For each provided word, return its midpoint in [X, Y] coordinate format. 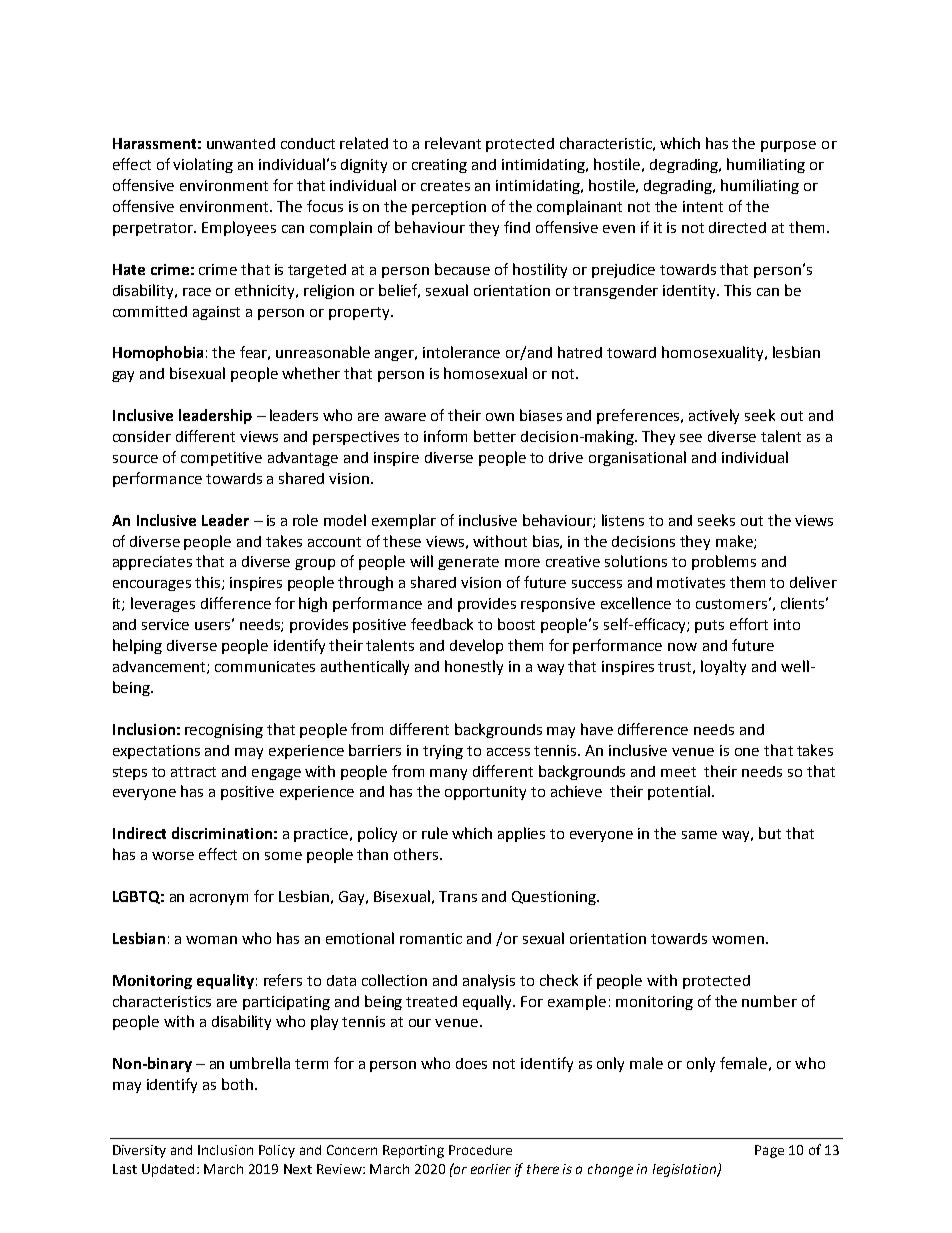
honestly [474, 667]
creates [445, 186]
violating [203, 165]
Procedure [480, 1150]
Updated [168, 1170]
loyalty [723, 667]
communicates [265, 666]
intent [703, 206]
